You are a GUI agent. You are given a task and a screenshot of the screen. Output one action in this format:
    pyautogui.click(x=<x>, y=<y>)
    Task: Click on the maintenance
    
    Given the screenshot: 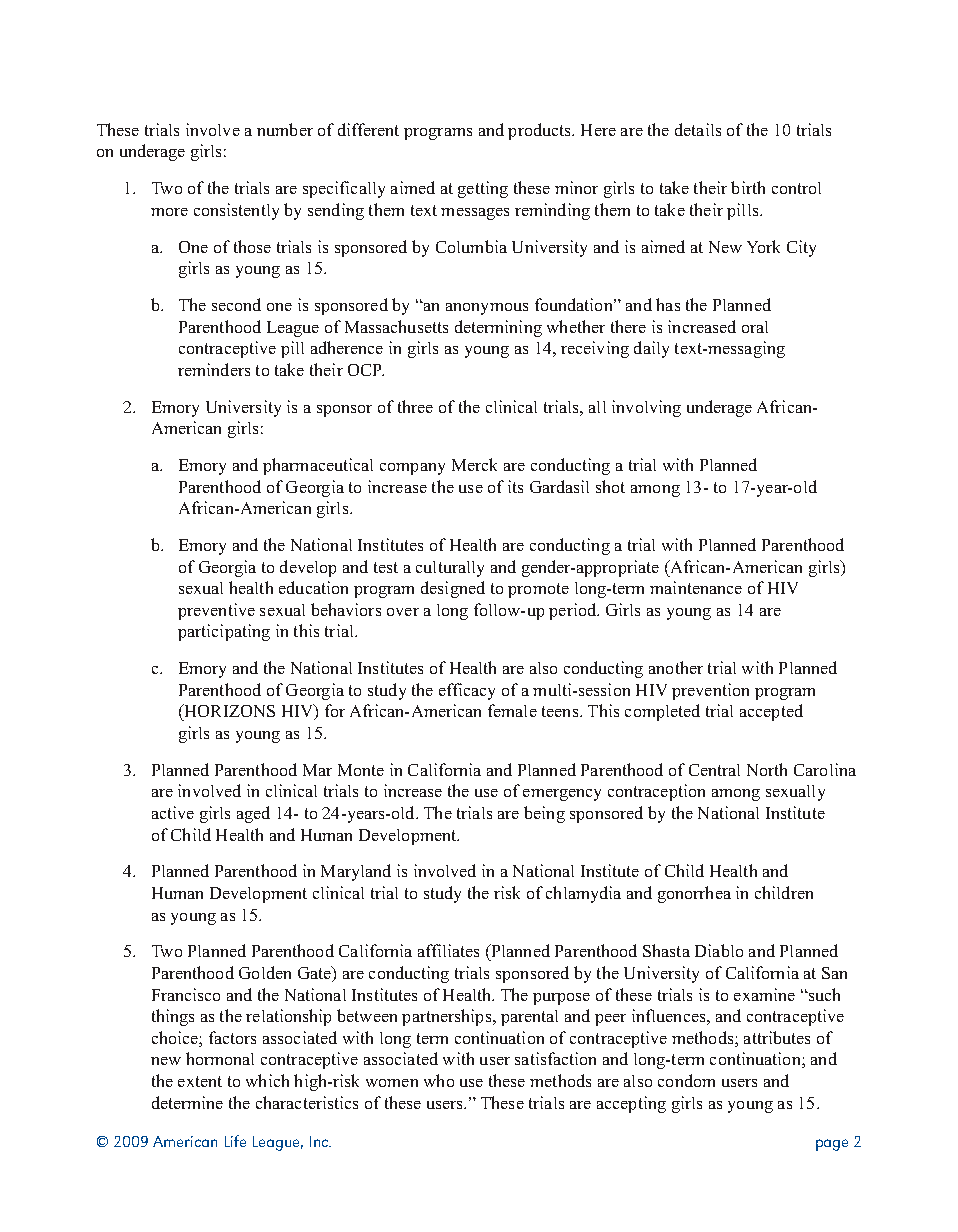 What is the action you would take?
    pyautogui.click(x=696, y=587)
